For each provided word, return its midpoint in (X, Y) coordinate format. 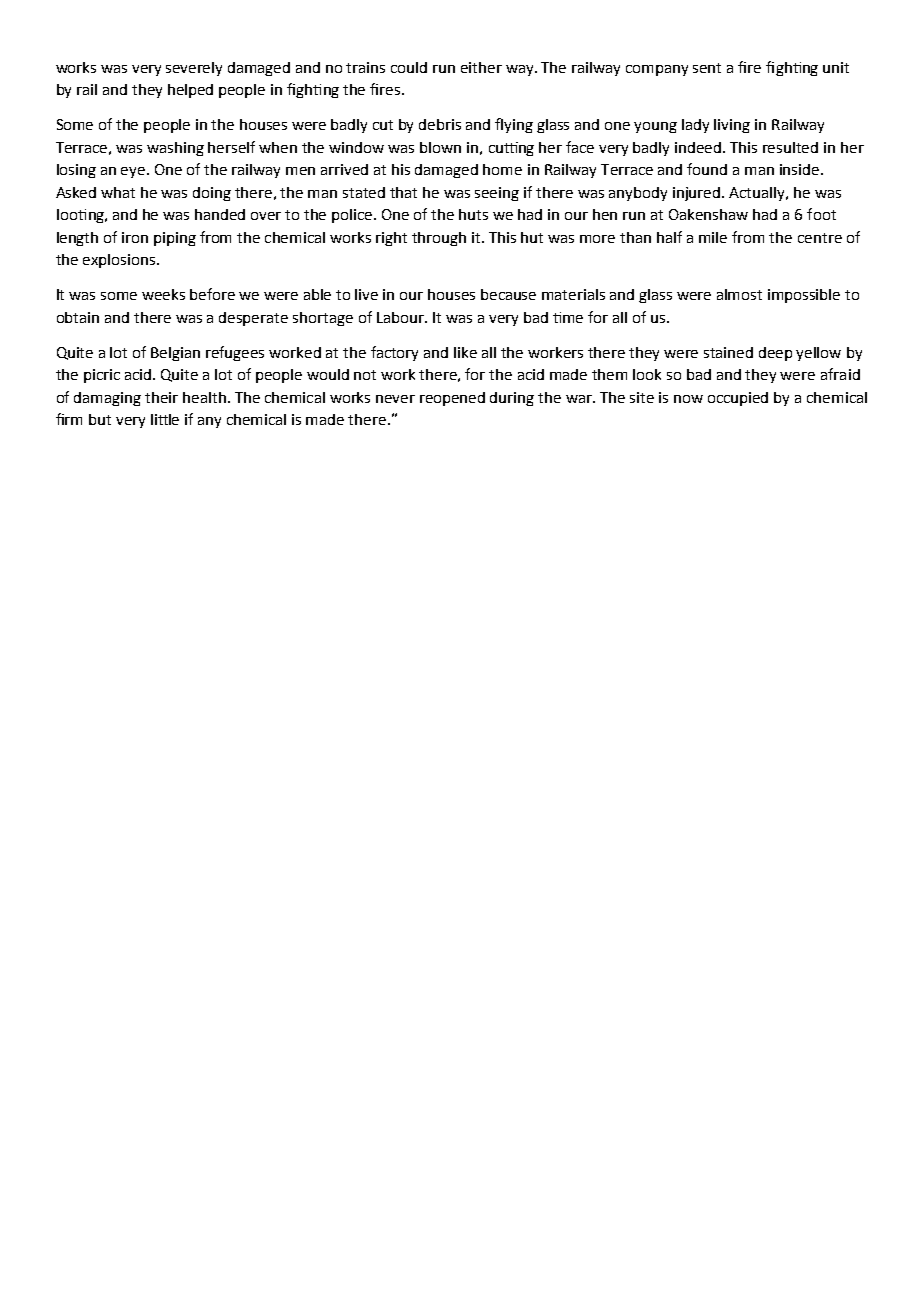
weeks (163, 294)
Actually (758, 194)
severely (194, 69)
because (508, 294)
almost (739, 294)
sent (707, 68)
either (481, 67)
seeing (497, 194)
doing (212, 194)
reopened (452, 399)
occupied (738, 399)
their (161, 397)
